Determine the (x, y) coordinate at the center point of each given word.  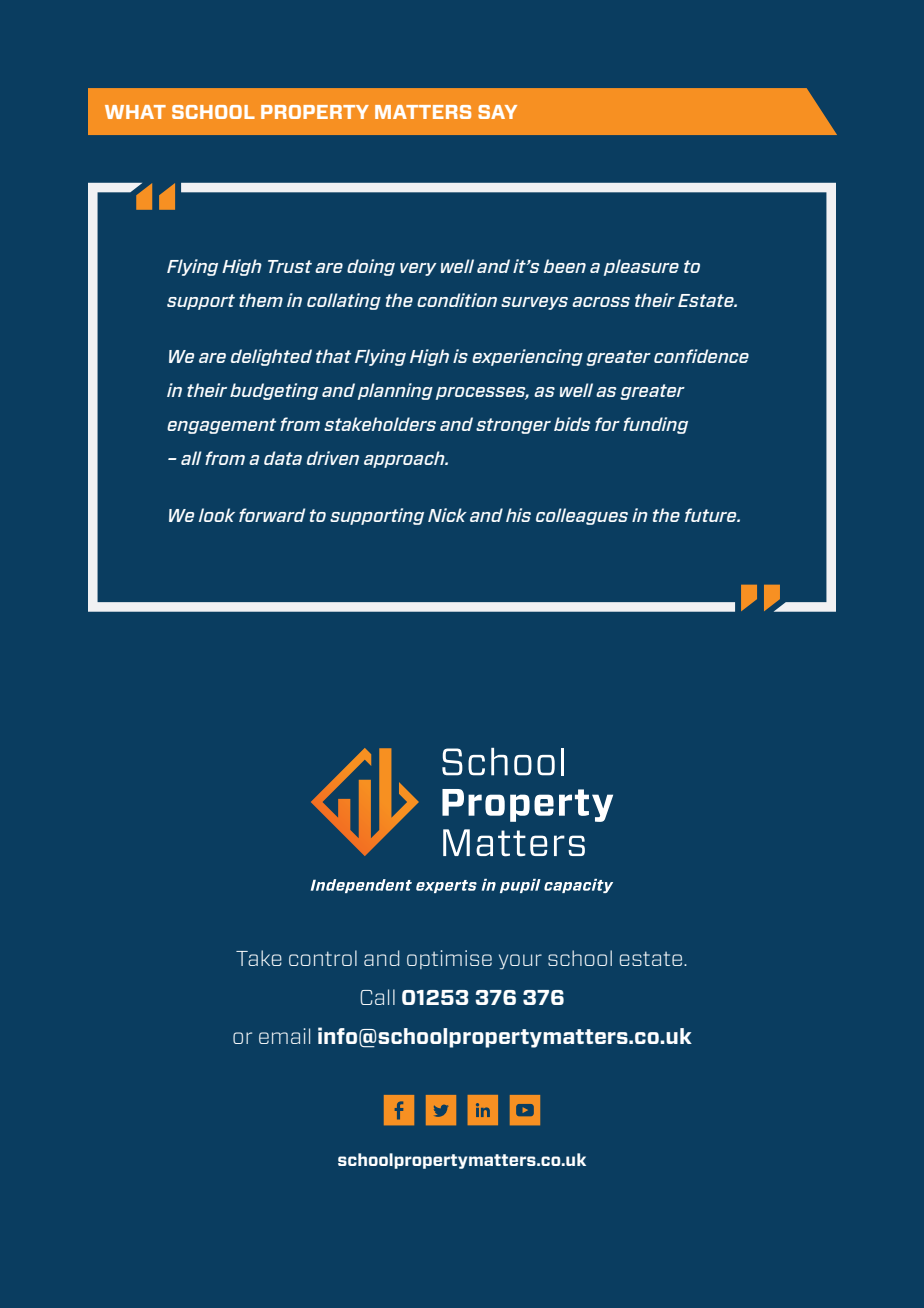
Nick (447, 515)
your (520, 962)
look (217, 515)
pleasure (641, 267)
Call (377, 997)
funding (655, 425)
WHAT (135, 112)
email (284, 1036)
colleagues (582, 516)
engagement (221, 426)
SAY (497, 112)
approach (405, 459)
